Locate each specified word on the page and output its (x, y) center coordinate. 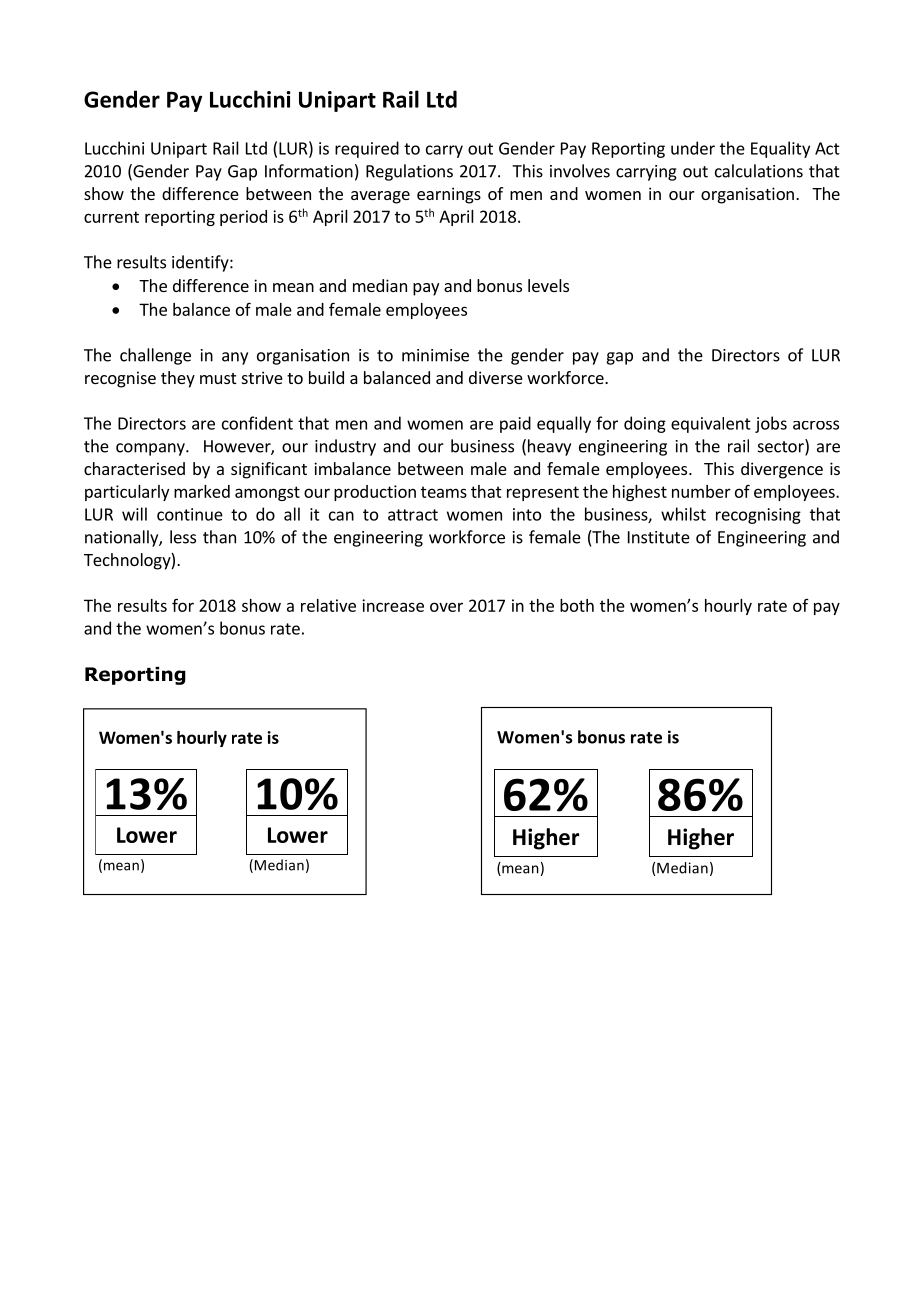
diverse (496, 377)
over (446, 607)
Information (309, 171)
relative (328, 605)
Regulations (409, 172)
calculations (759, 171)
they (178, 379)
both (577, 605)
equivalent (711, 425)
